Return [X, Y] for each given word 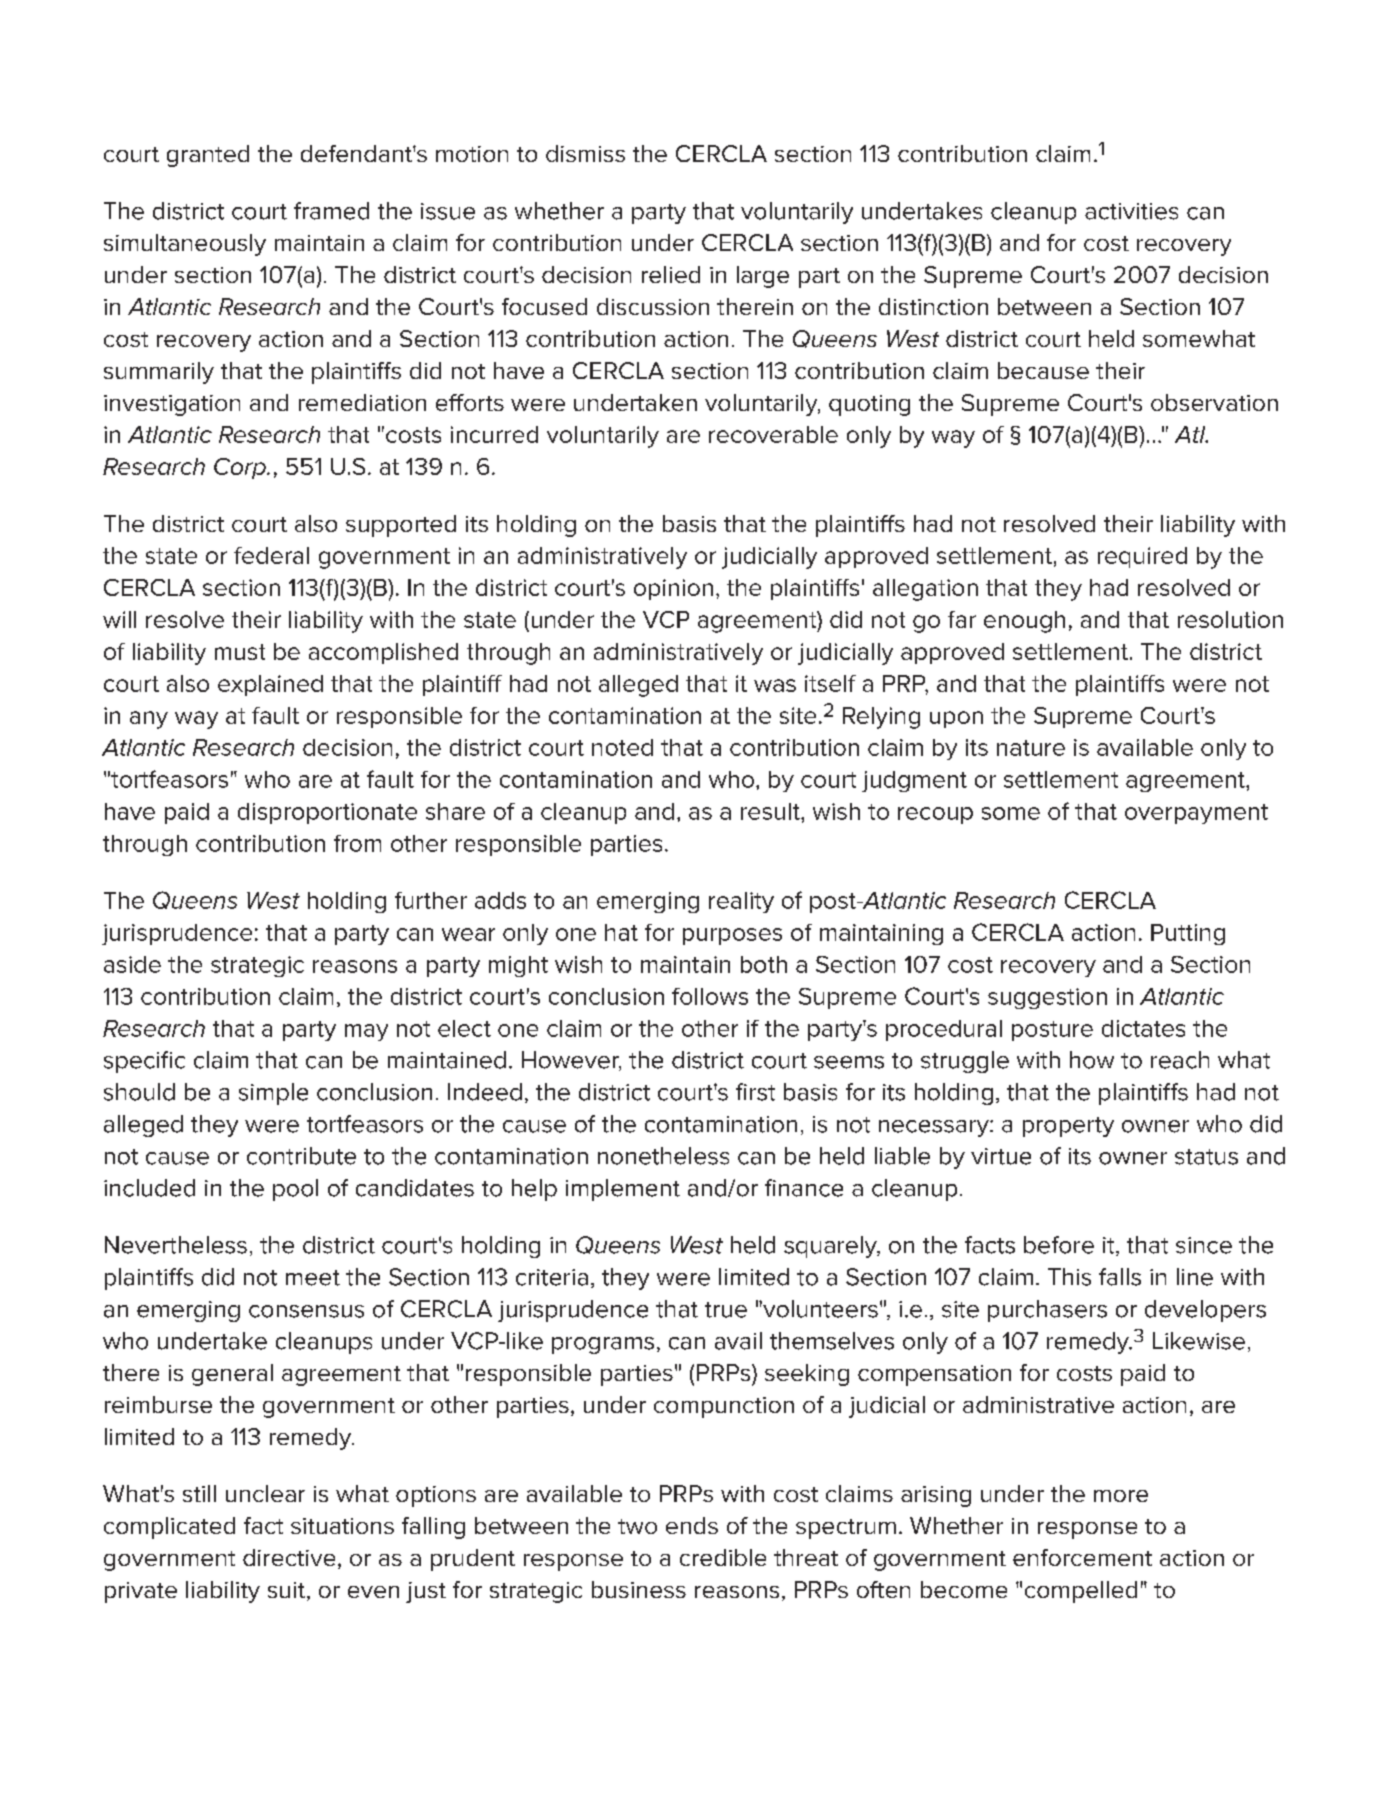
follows [710, 996]
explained [270, 685]
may [366, 1032]
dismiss [585, 153]
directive [289, 1557]
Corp [241, 468]
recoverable [773, 434]
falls [1120, 1277]
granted [208, 156]
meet [313, 1278]
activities [1131, 211]
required [1142, 557]
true [726, 1310]
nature [1031, 748]
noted [622, 747]
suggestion [1047, 998]
